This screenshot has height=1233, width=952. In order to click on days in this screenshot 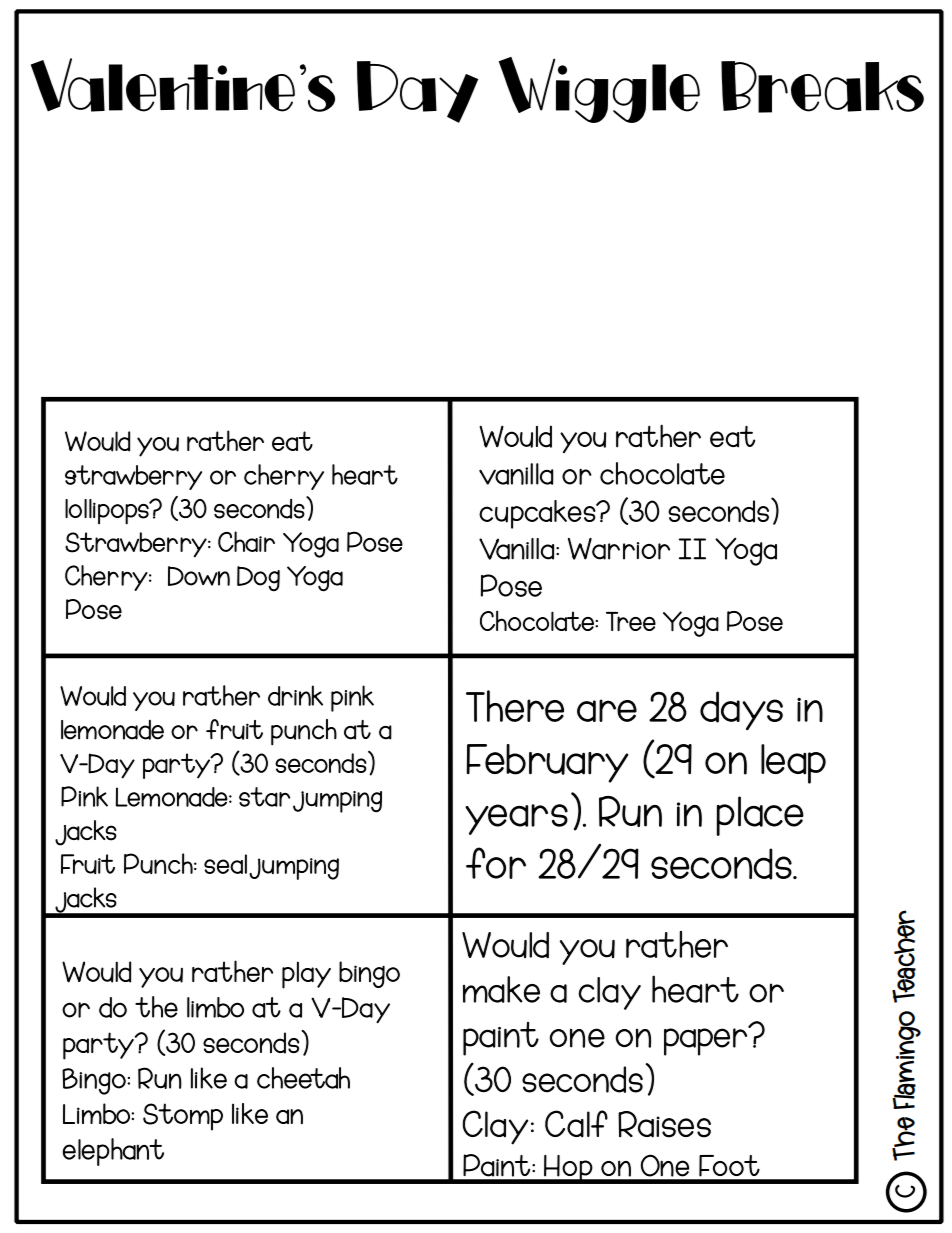, I will do `click(741, 711)`.
